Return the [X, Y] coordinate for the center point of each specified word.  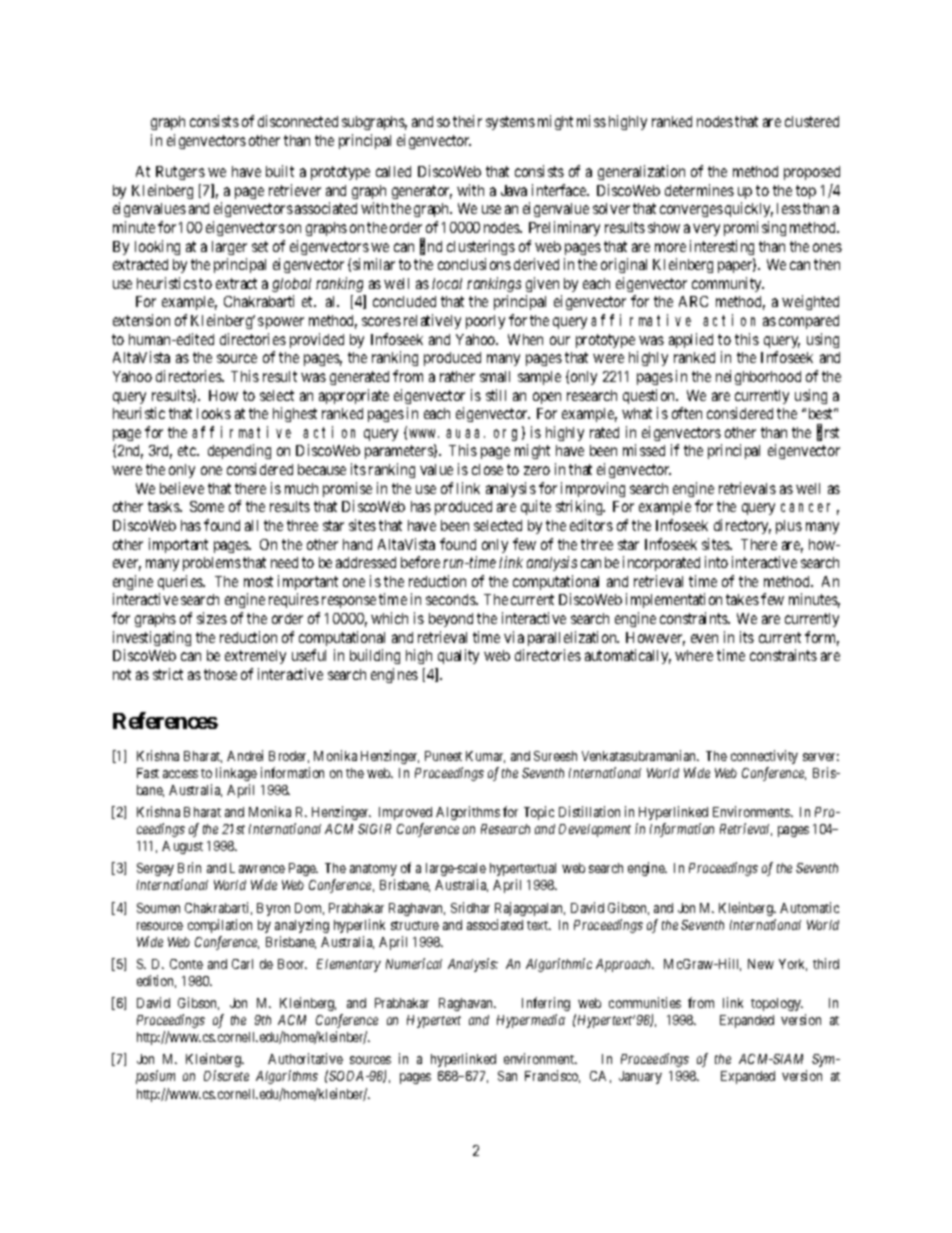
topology [777, 1004]
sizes [212, 618]
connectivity [764, 757]
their [467, 121]
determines [699, 190]
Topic [539, 813]
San [507, 1076]
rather [457, 376]
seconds [451, 599]
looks [214, 413]
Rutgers [180, 173]
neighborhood [758, 377]
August [182, 847]
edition [156, 981]
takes [742, 599]
